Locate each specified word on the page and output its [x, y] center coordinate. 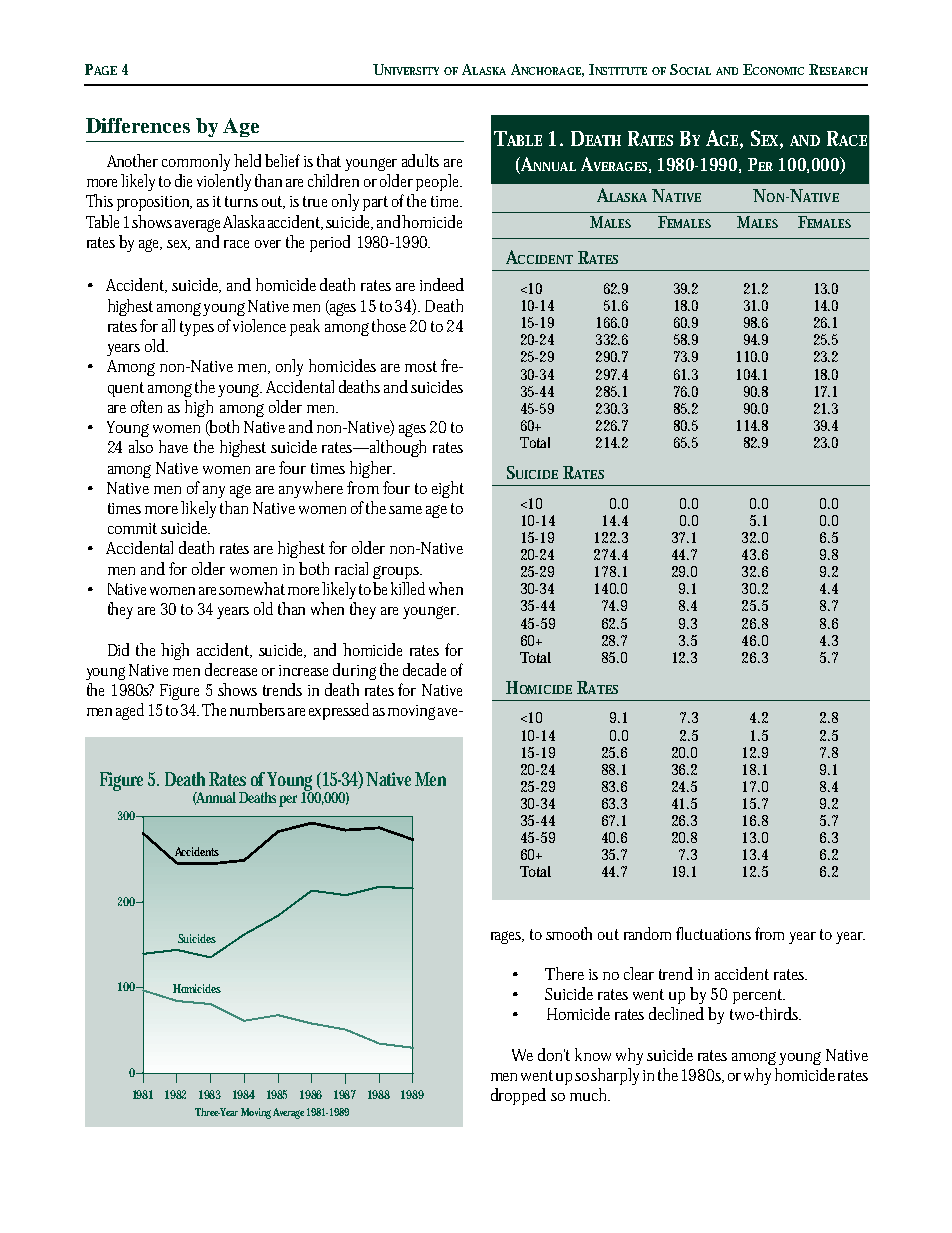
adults [420, 160]
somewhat [252, 588]
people [439, 182]
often [146, 406]
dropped [518, 1096]
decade [424, 669]
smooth [569, 933]
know [593, 1054]
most [421, 366]
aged [130, 711]
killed [408, 588]
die [183, 180]
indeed [442, 284]
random [647, 933]
